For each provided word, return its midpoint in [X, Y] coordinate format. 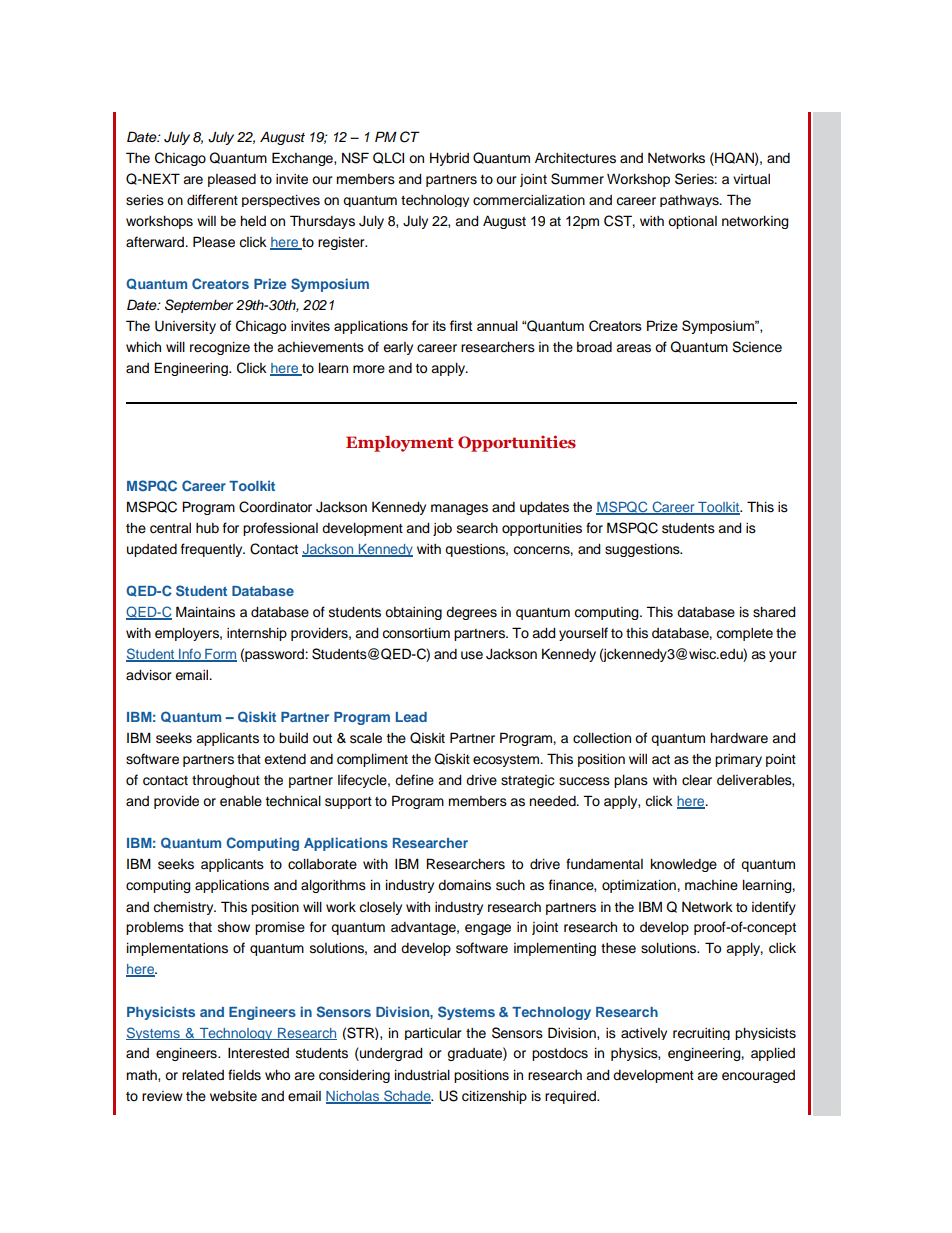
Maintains [205, 612]
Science [757, 347]
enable [241, 801]
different [212, 200]
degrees [471, 613]
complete [744, 634]
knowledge [684, 865]
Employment [400, 443]
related [203, 1075]
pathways [690, 201]
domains [464, 885]
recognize [220, 348]
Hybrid [449, 159]
